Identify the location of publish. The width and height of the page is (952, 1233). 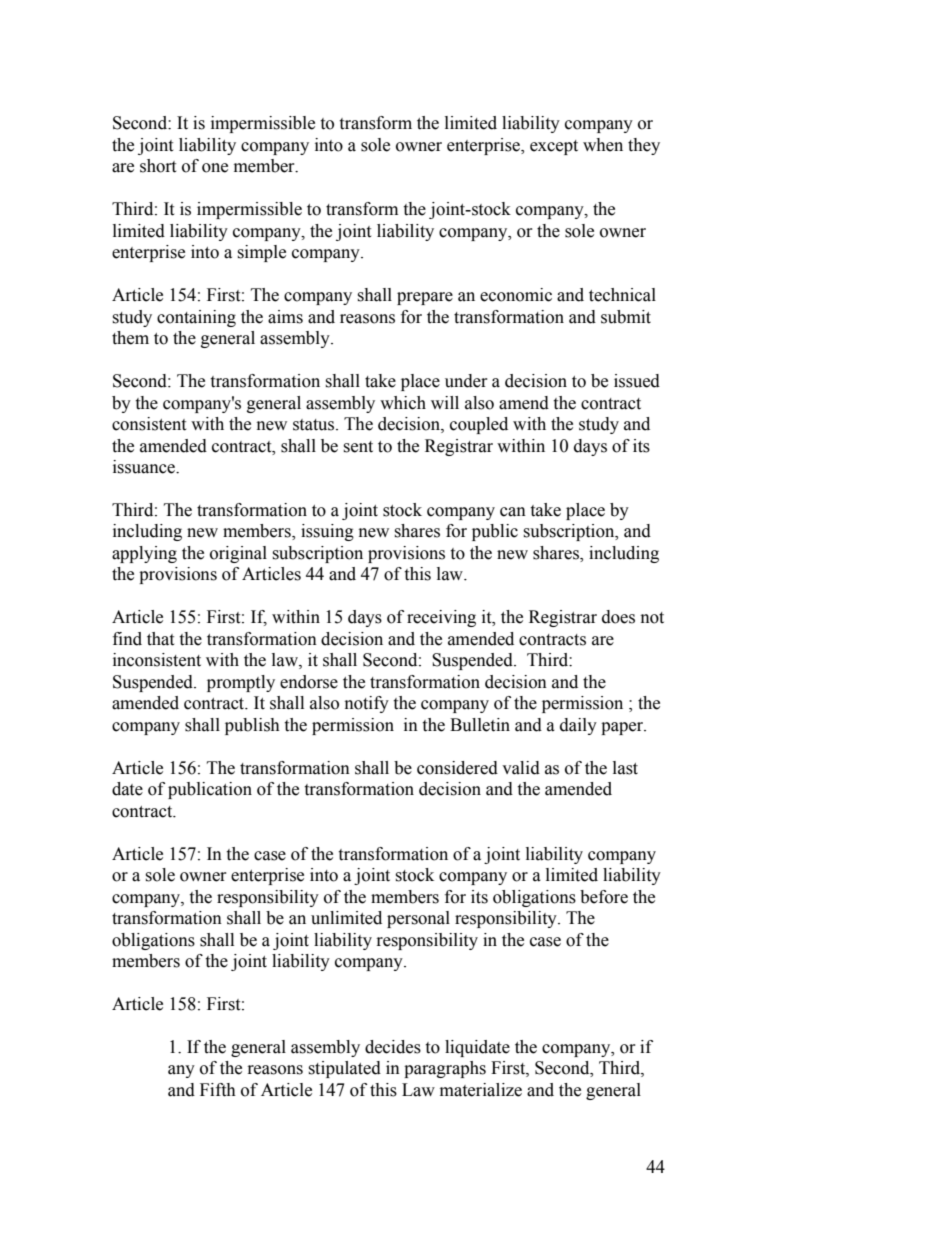
(252, 726).
